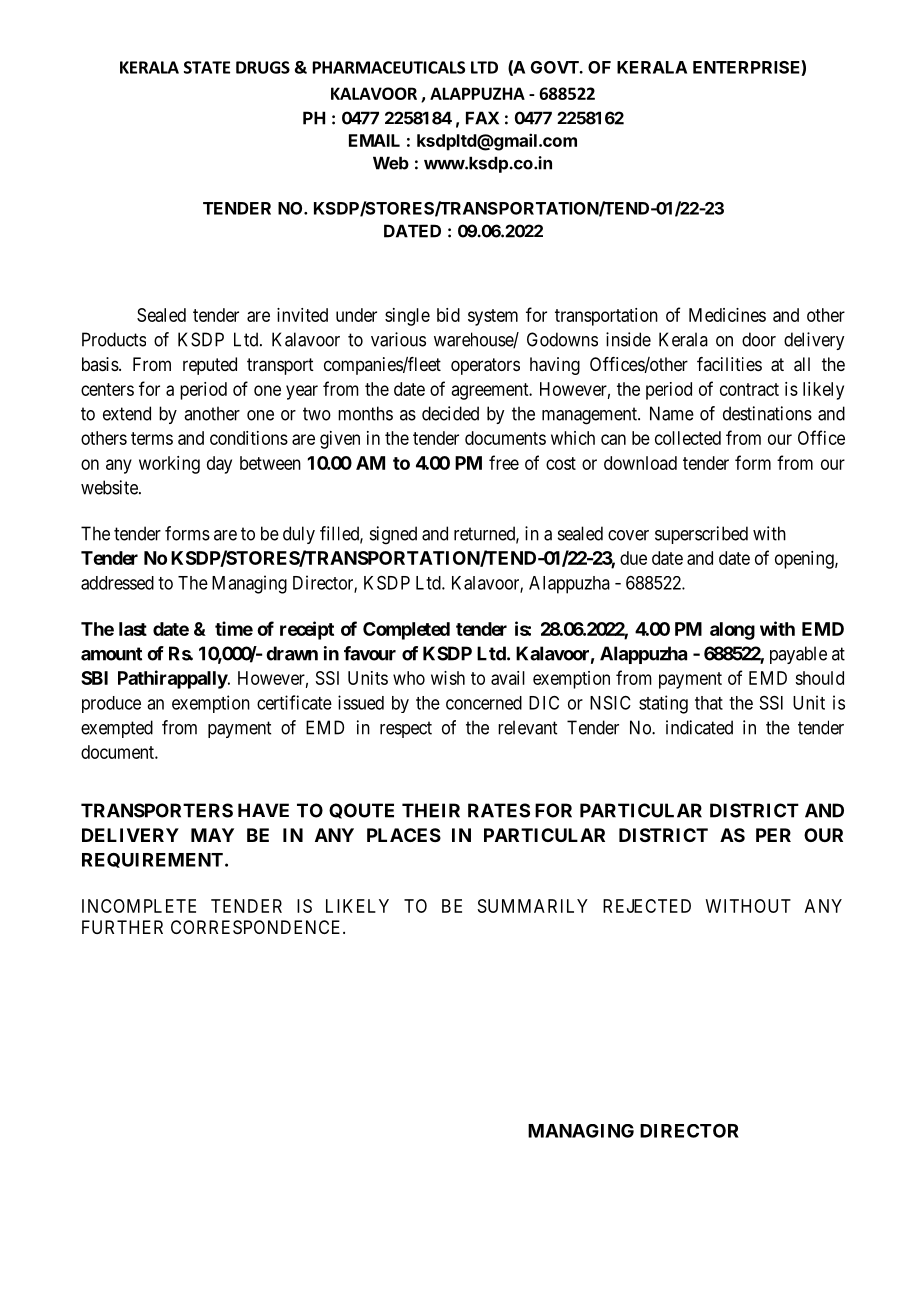 This page has height=1307, width=924. Describe the element at coordinates (152, 438) in the page. I see `terms` at that location.
